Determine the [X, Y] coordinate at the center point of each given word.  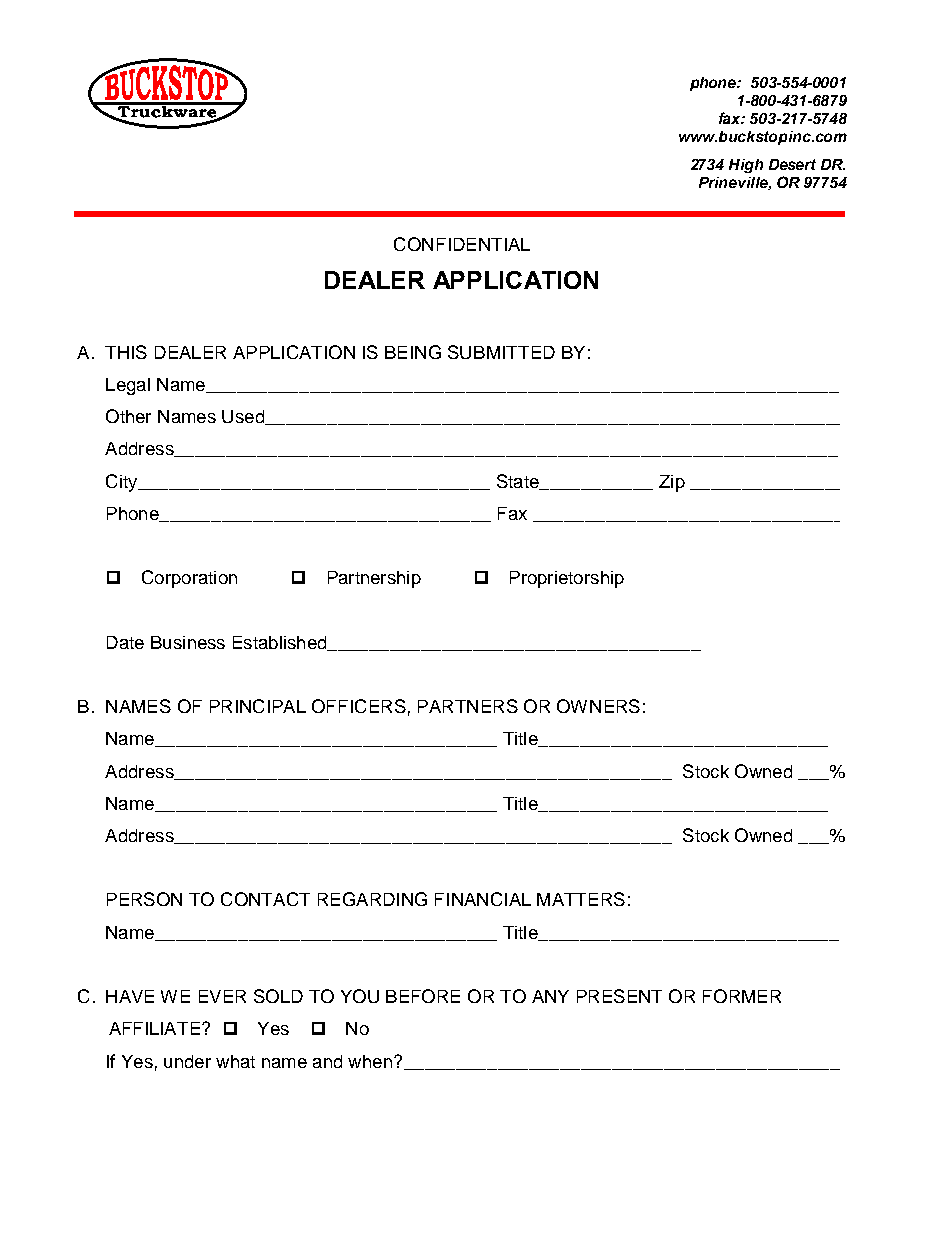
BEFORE [423, 996]
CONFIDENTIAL [462, 244]
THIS [126, 352]
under [187, 1061]
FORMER [742, 996]
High [746, 166]
